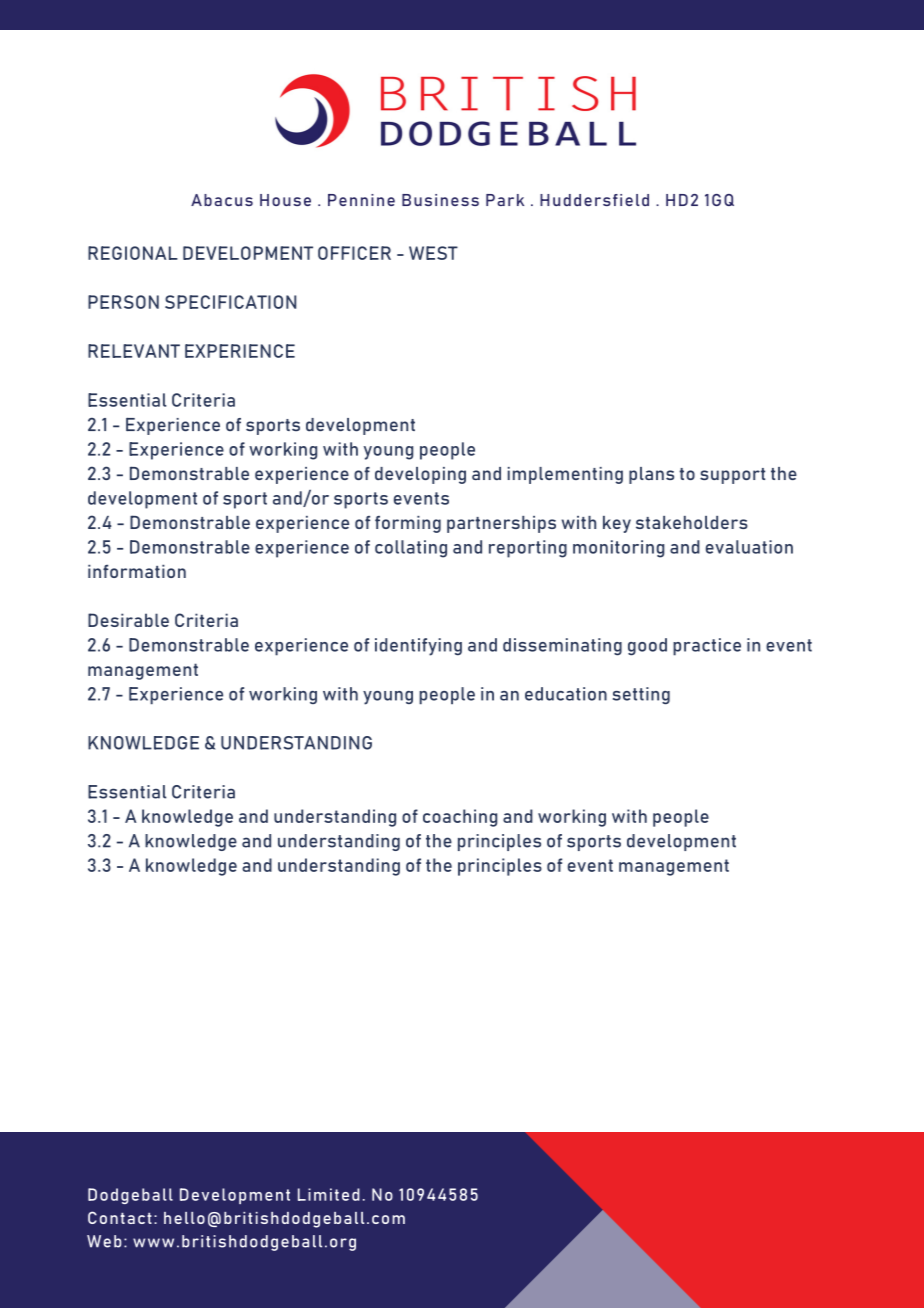  What do you see at coordinates (433, 253) in the image?
I see `WEST` at bounding box center [433, 253].
